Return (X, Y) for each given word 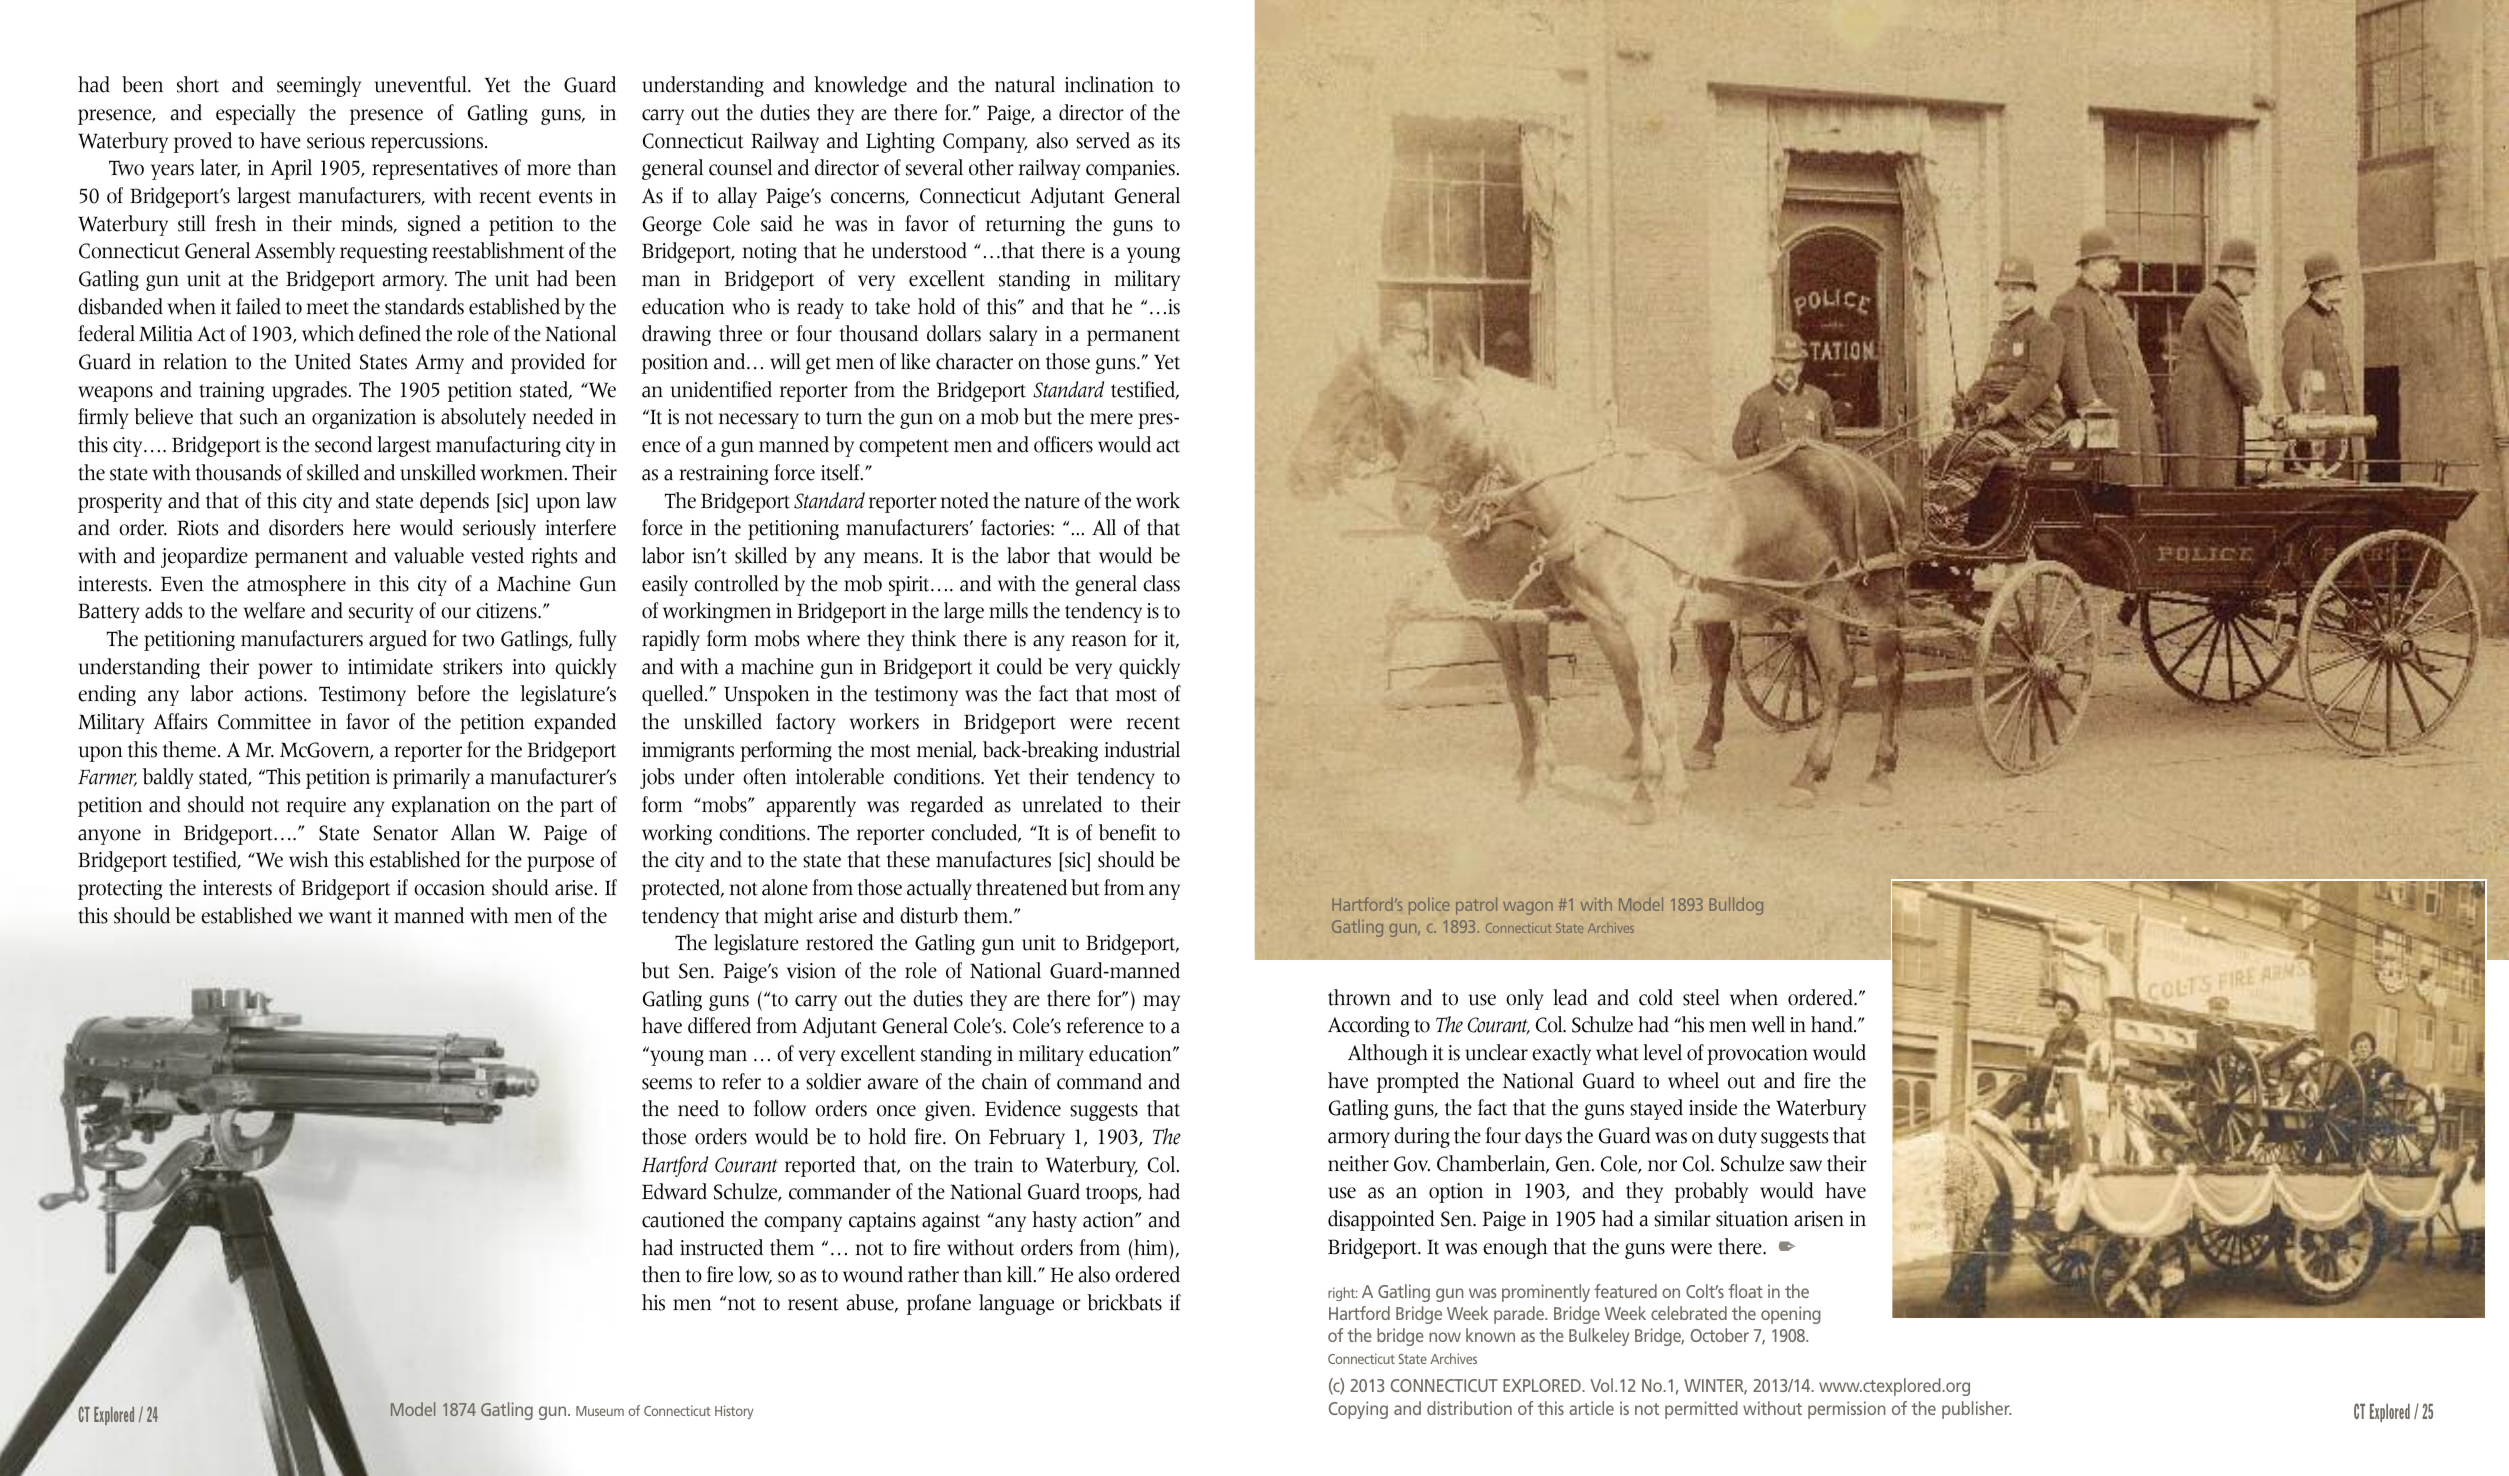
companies (1130, 170)
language (1016, 1304)
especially (256, 114)
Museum (600, 1411)
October (1719, 1335)
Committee (264, 722)
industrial (1142, 749)
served (1103, 140)
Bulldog (1736, 906)
